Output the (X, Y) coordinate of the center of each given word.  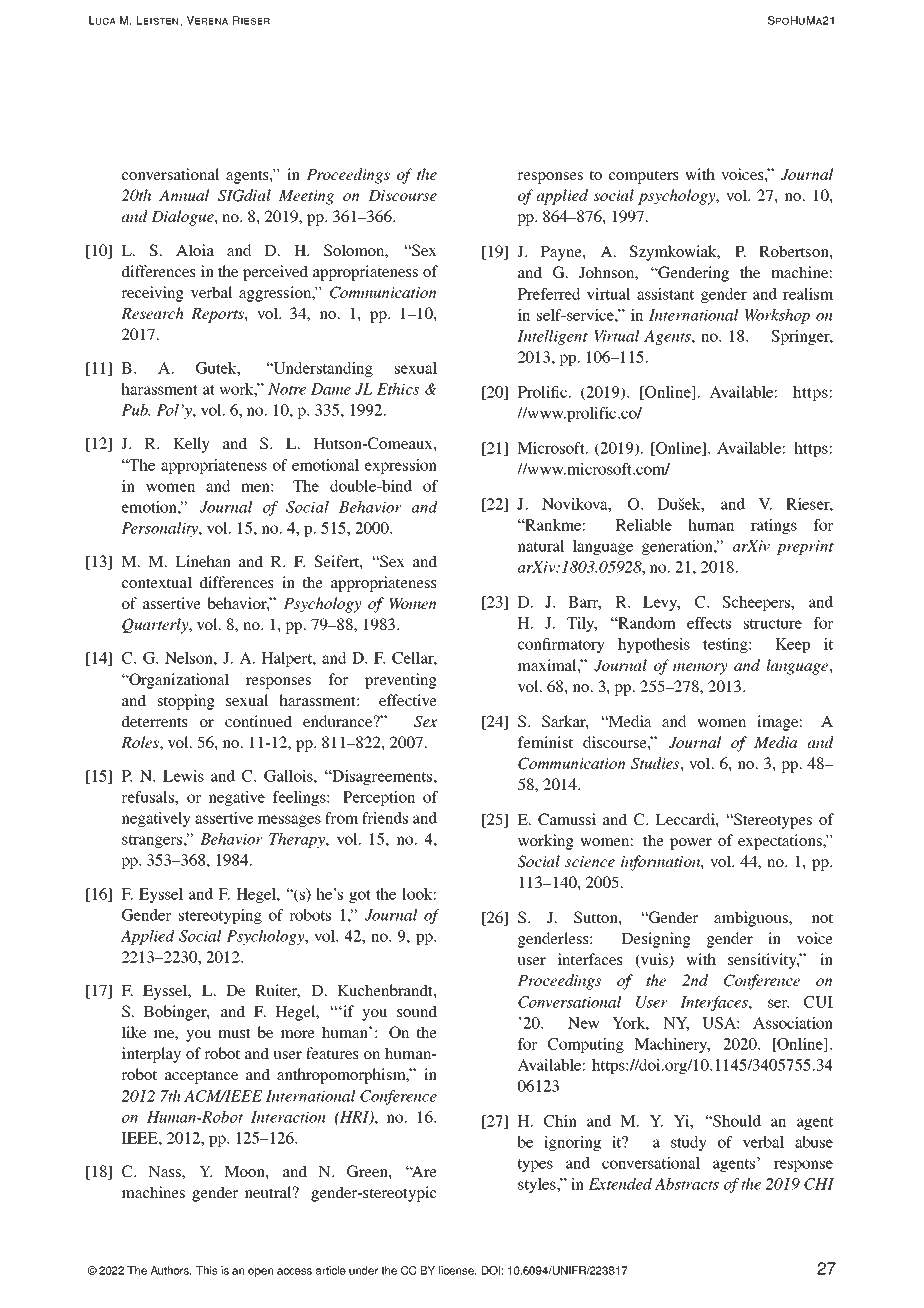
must (234, 1033)
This (206, 1270)
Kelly (191, 445)
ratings (774, 526)
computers (644, 177)
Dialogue (183, 218)
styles (538, 1185)
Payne (562, 253)
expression (401, 466)
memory (700, 669)
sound (417, 1011)
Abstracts (686, 1184)
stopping (186, 702)
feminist (545, 742)
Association (793, 1023)
